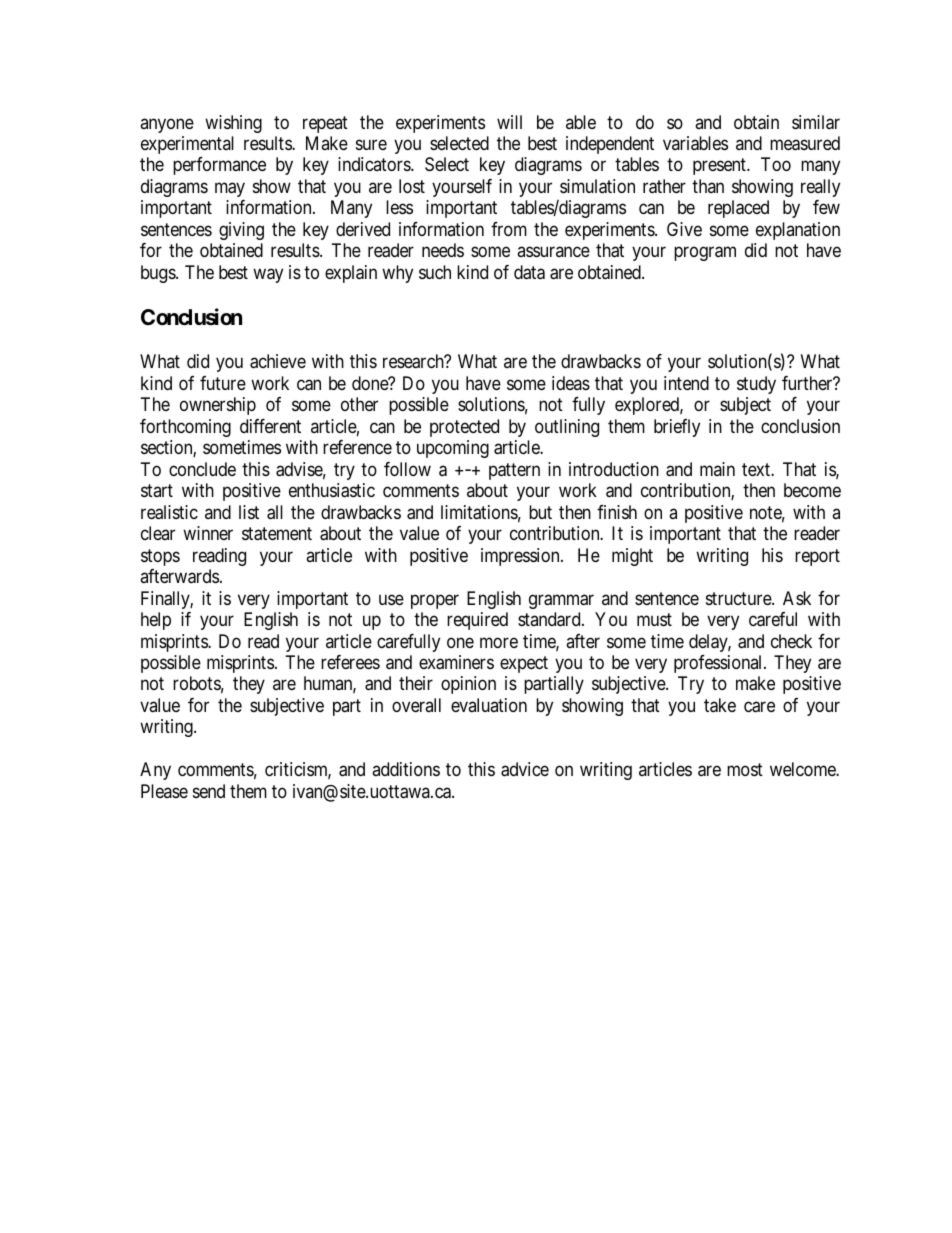 Image resolution: width=952 pixels, height=1233 pixels. What do you see at coordinates (202, 469) in the screenshot?
I see `conclude` at bounding box center [202, 469].
